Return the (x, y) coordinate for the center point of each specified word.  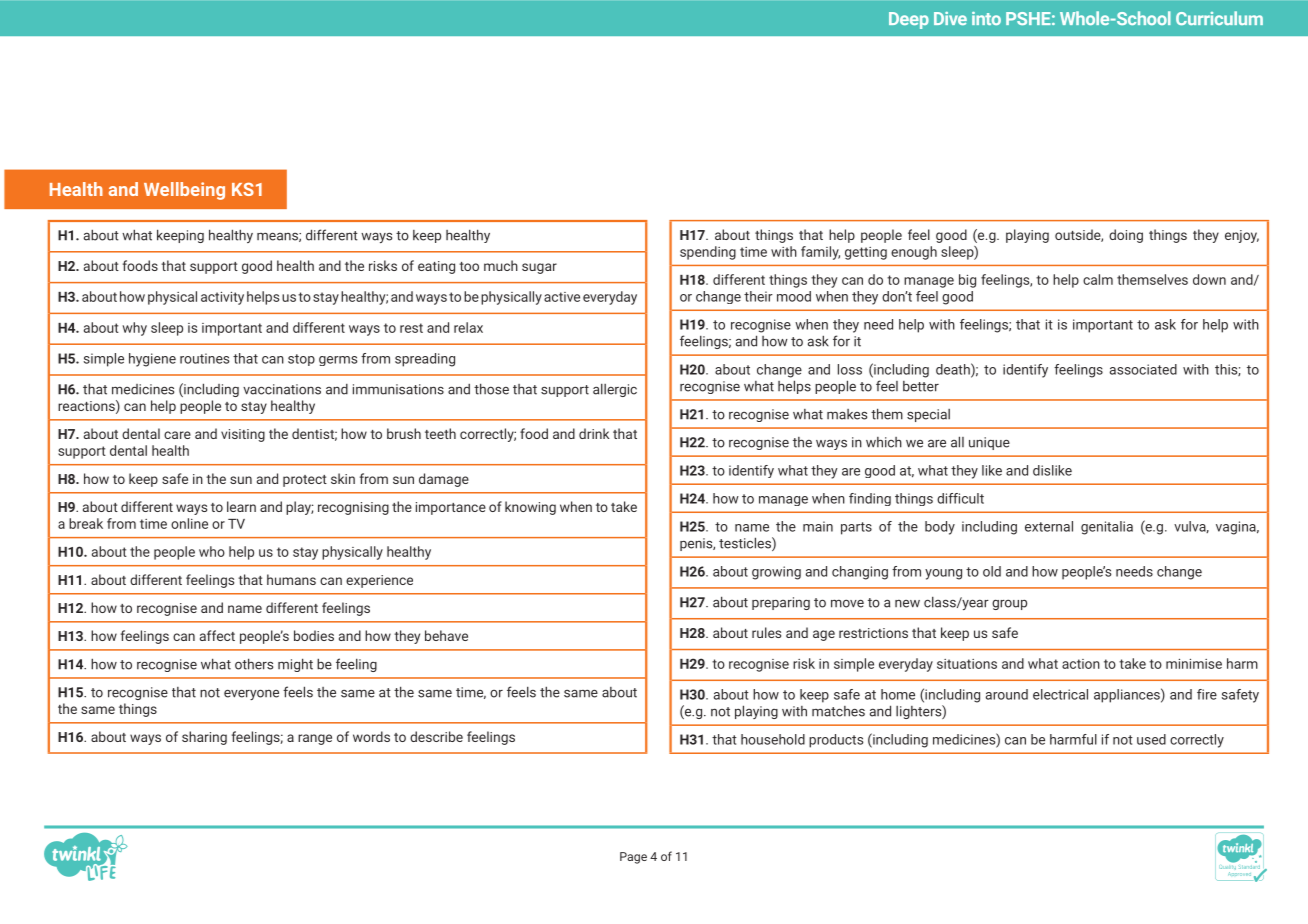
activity (222, 298)
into (986, 18)
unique (989, 443)
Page (633, 858)
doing (1126, 236)
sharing (204, 738)
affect (217, 635)
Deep (909, 20)
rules (766, 632)
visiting (243, 435)
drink (594, 433)
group (1009, 604)
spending (708, 253)
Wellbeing (184, 191)
